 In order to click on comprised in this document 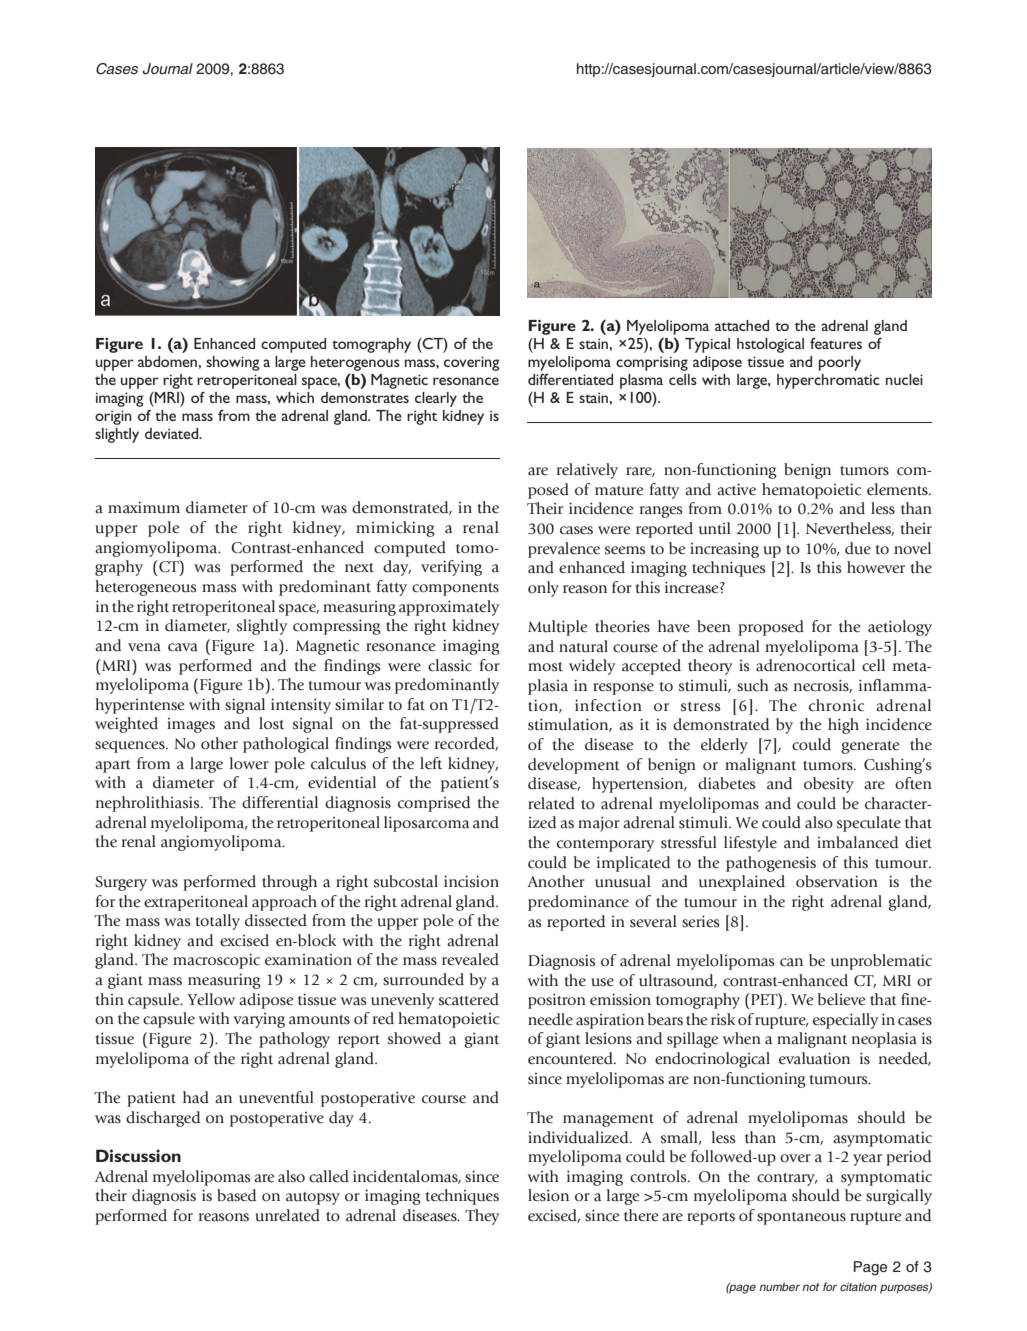, I will do `click(434, 804)`.
